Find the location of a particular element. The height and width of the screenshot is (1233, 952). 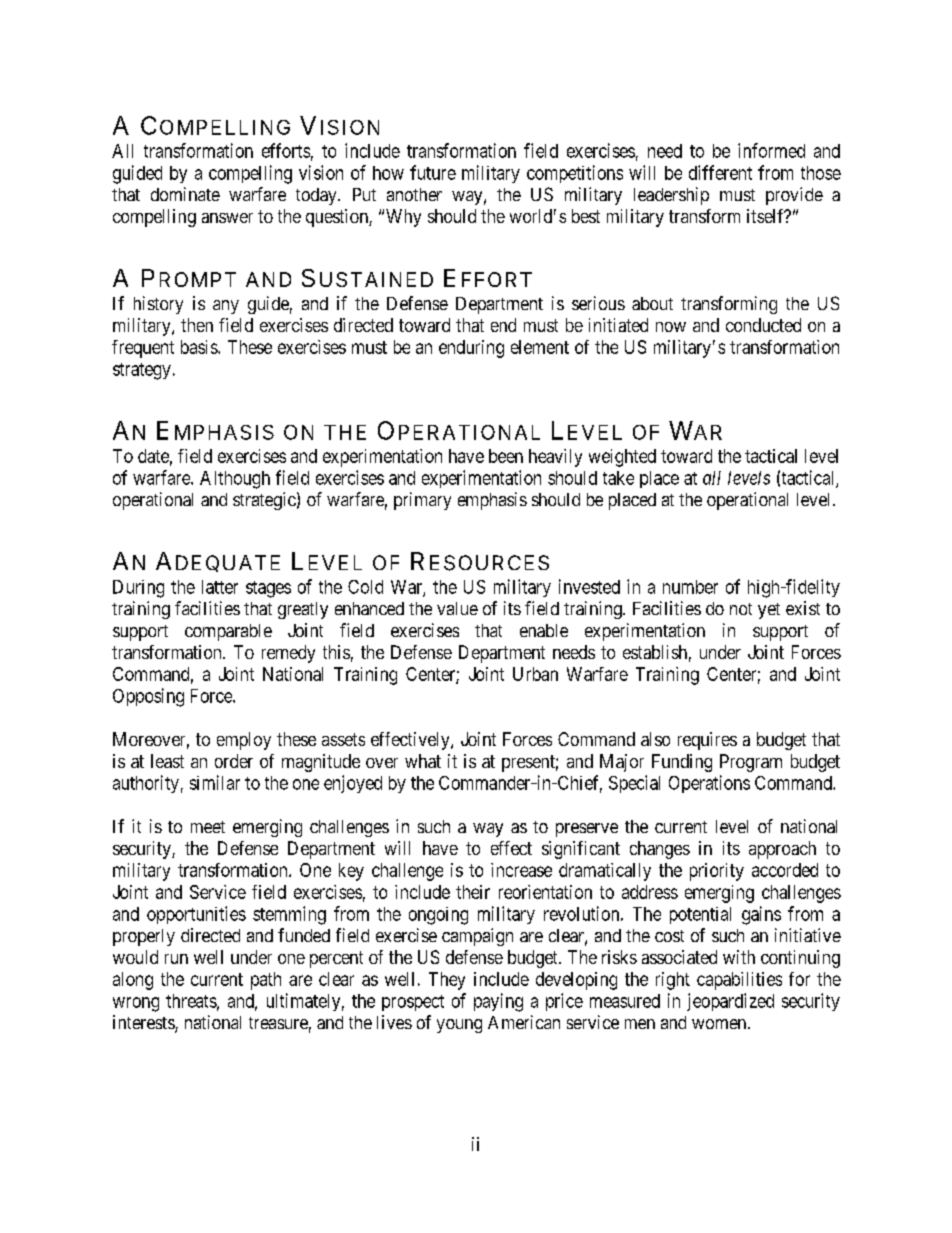

been is located at coordinates (506, 456).
